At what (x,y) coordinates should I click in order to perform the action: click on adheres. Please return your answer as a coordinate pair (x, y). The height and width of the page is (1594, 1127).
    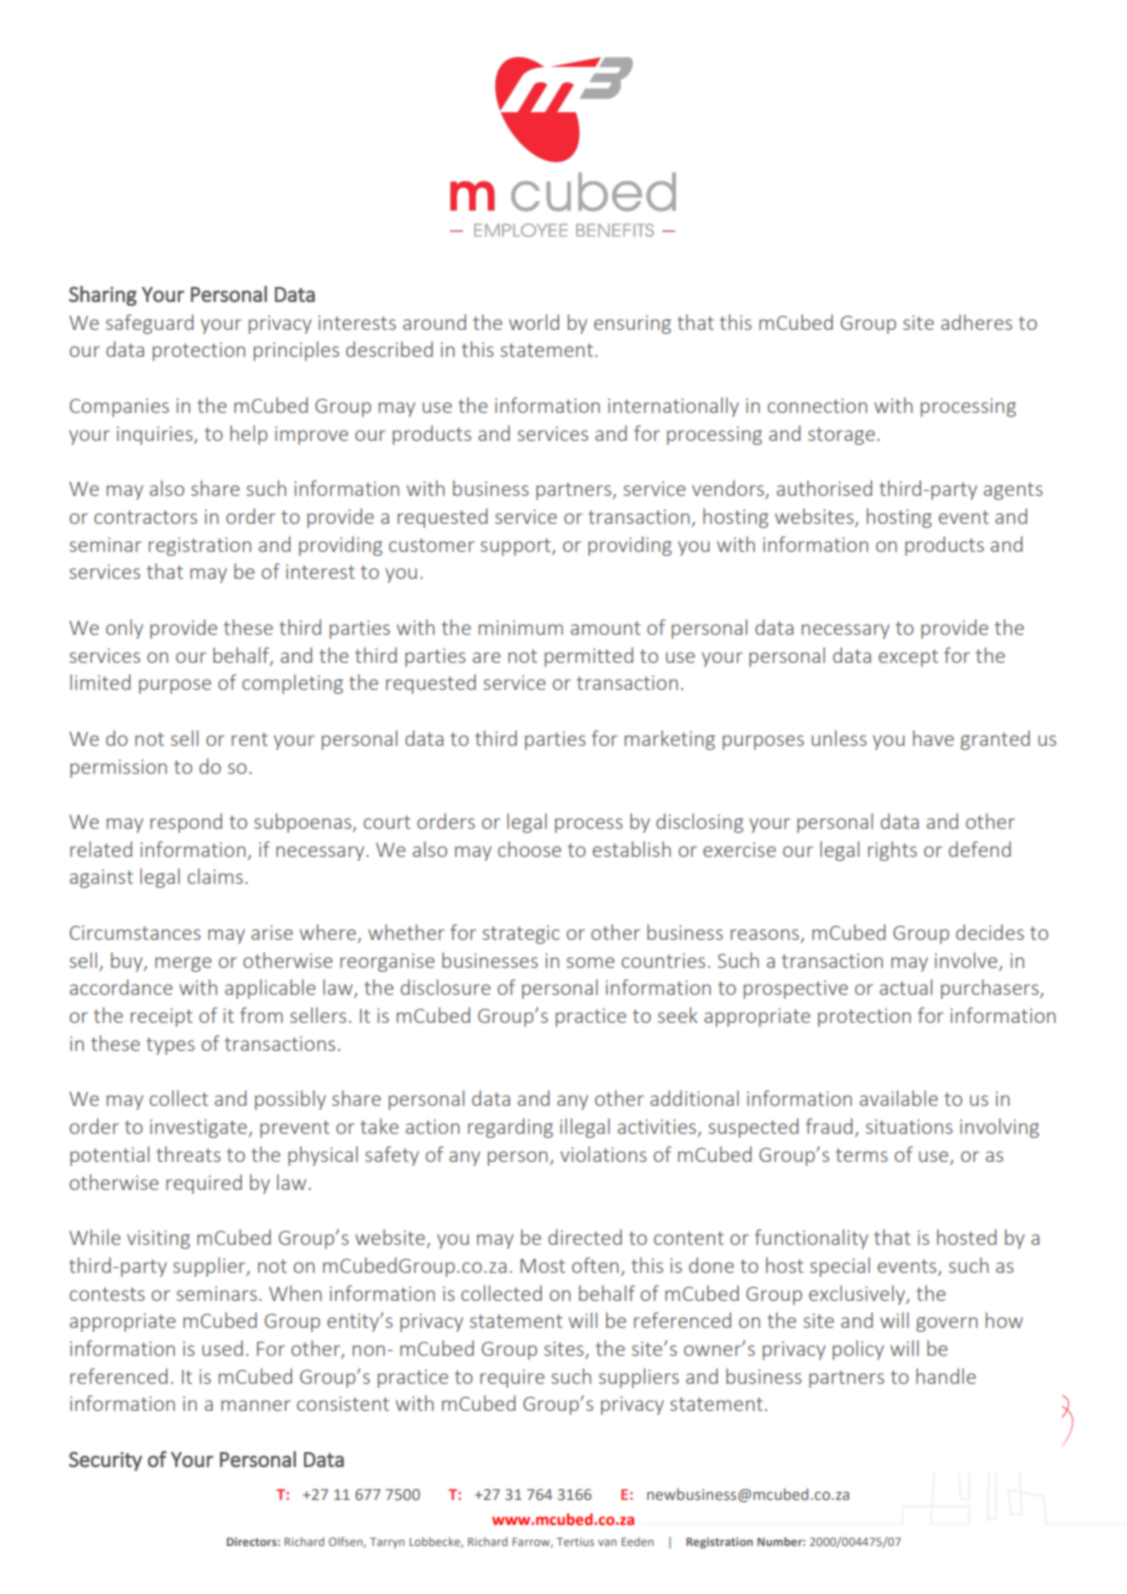
    Looking at the image, I should click on (976, 322).
